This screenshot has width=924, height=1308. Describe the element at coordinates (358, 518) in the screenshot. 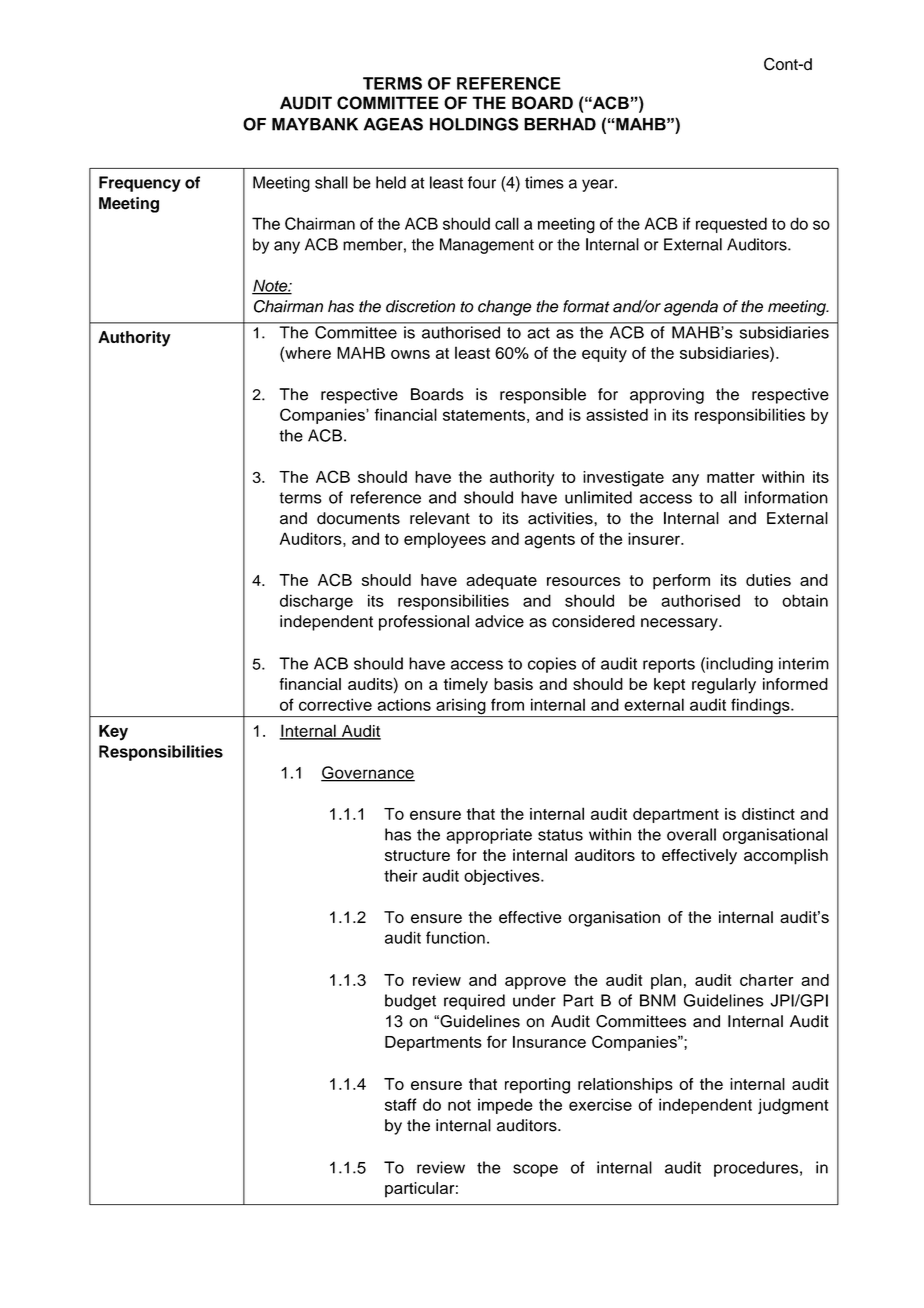

I see `documents` at that location.
